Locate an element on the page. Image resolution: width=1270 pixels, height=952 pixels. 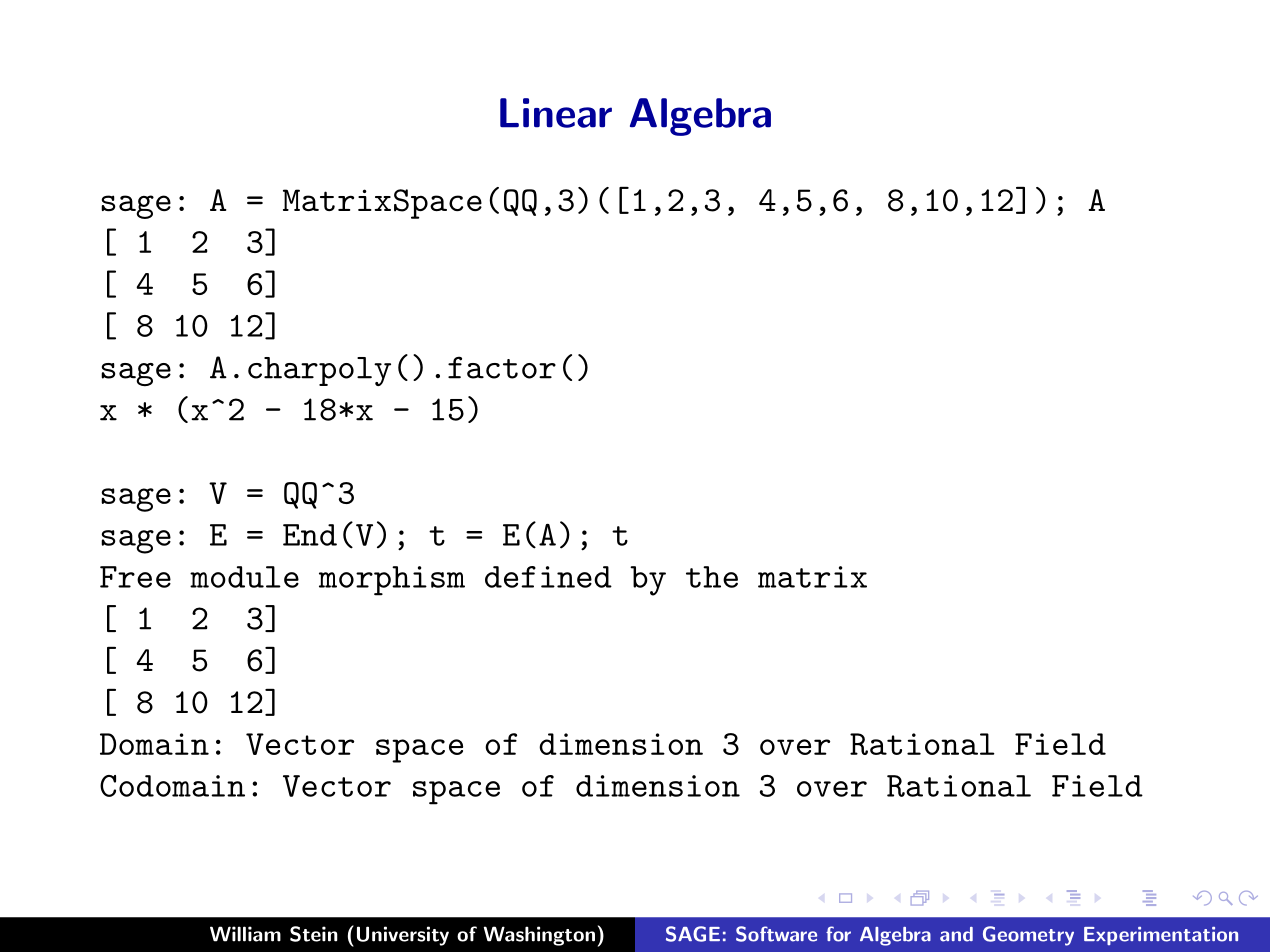
Linear is located at coordinates (556, 113).
